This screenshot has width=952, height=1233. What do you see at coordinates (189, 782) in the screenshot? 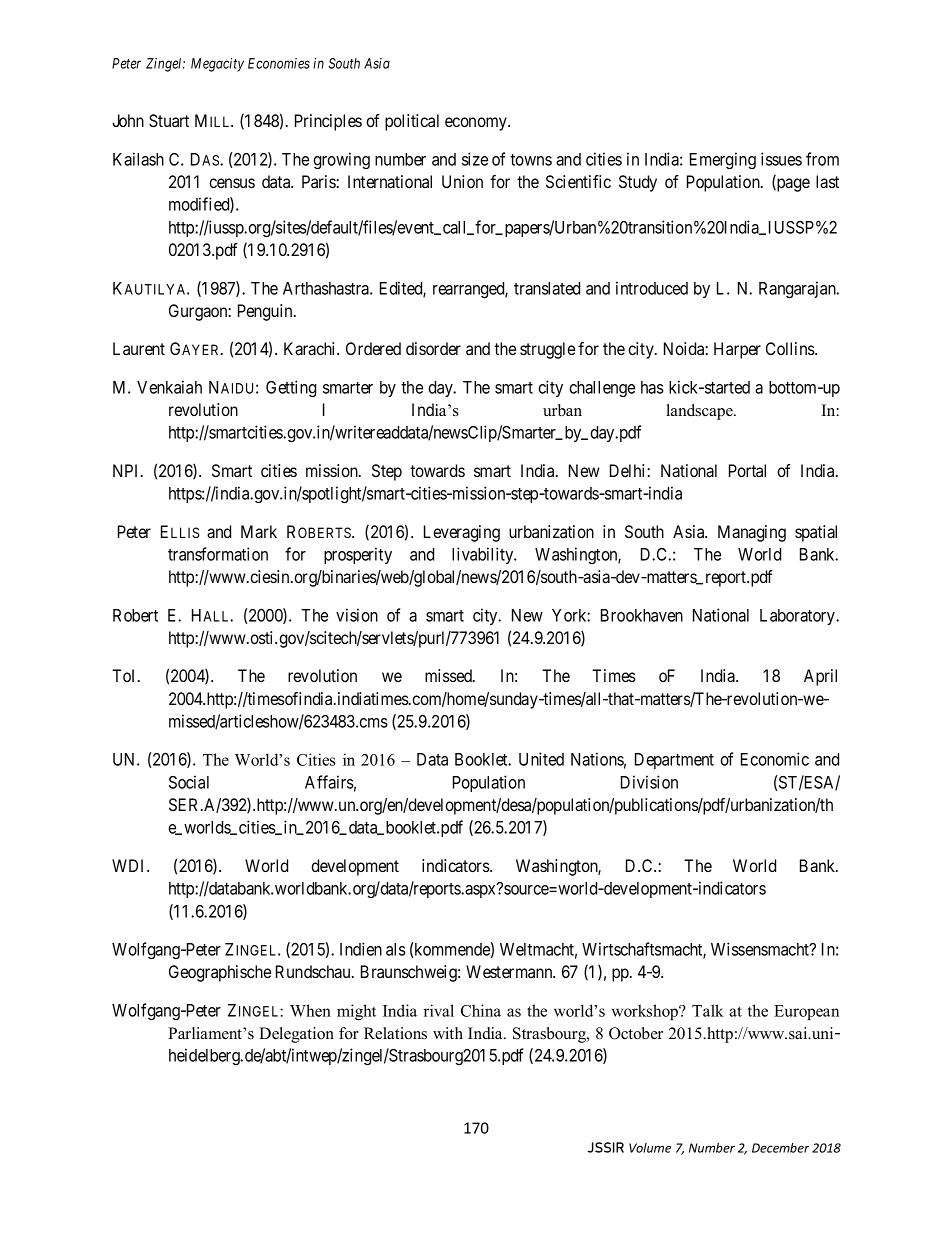
I see `Social` at bounding box center [189, 782].
